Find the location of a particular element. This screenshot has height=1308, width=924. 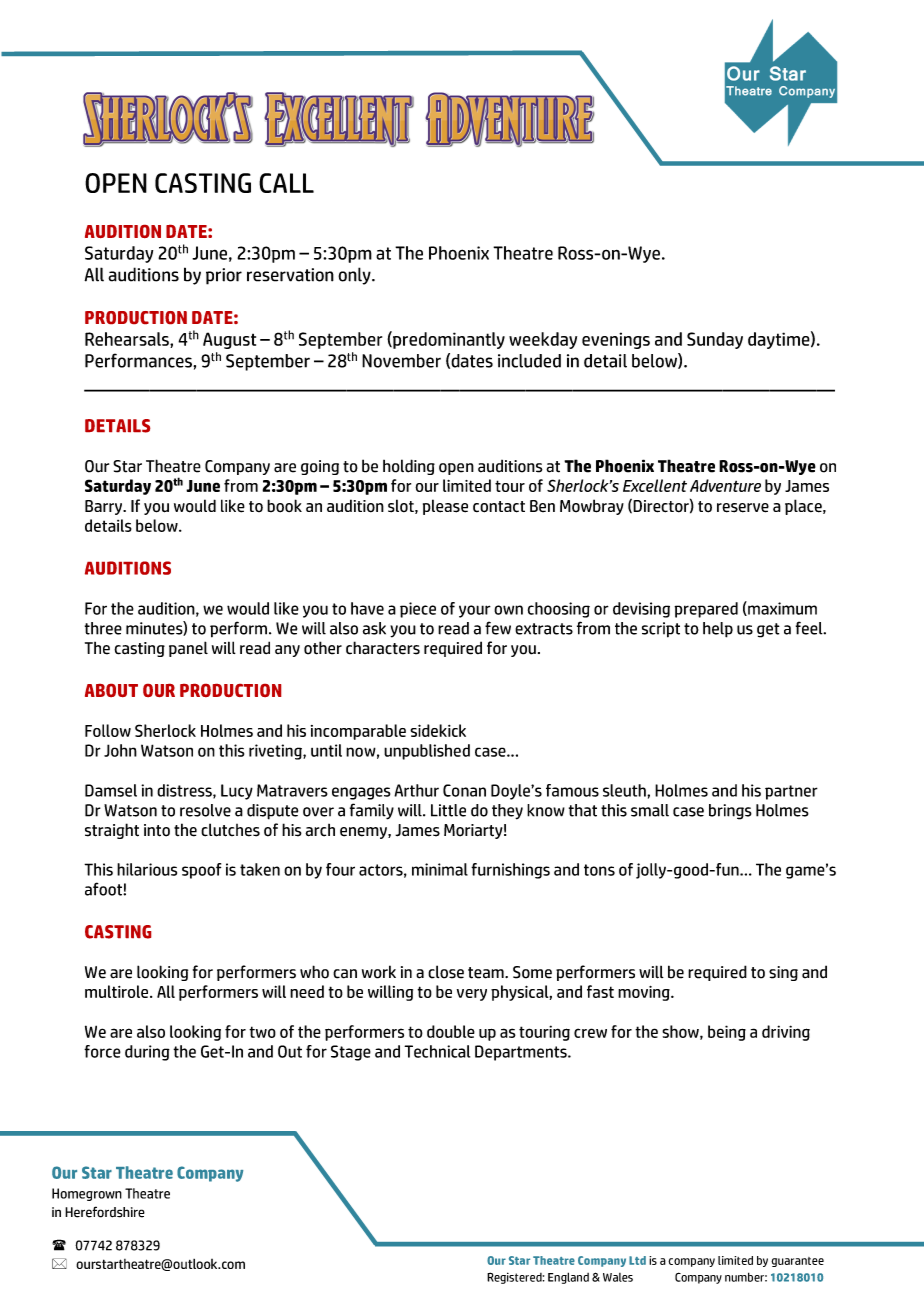

John is located at coordinates (120, 750).
